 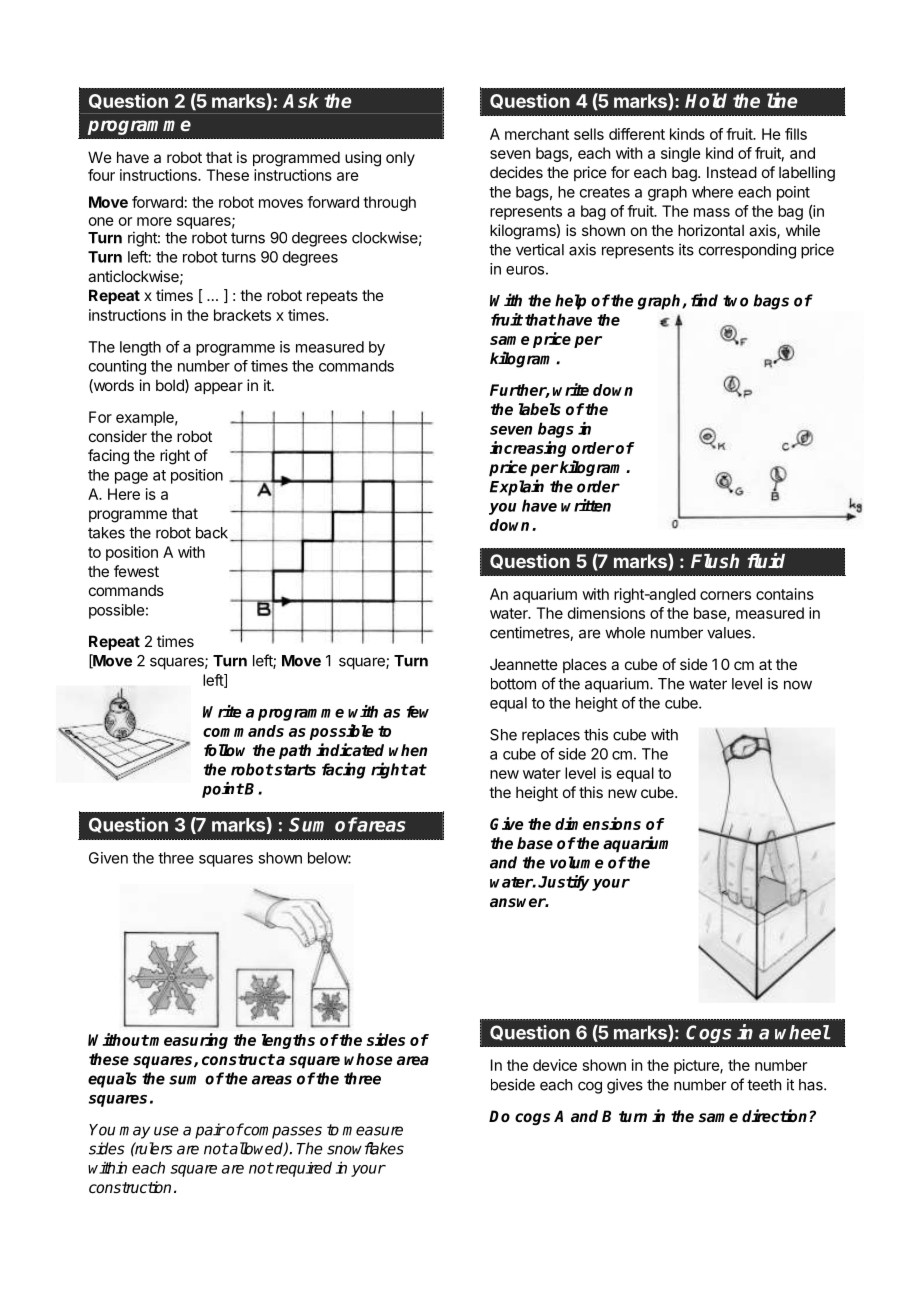 I want to click on back, so click(x=212, y=533).
